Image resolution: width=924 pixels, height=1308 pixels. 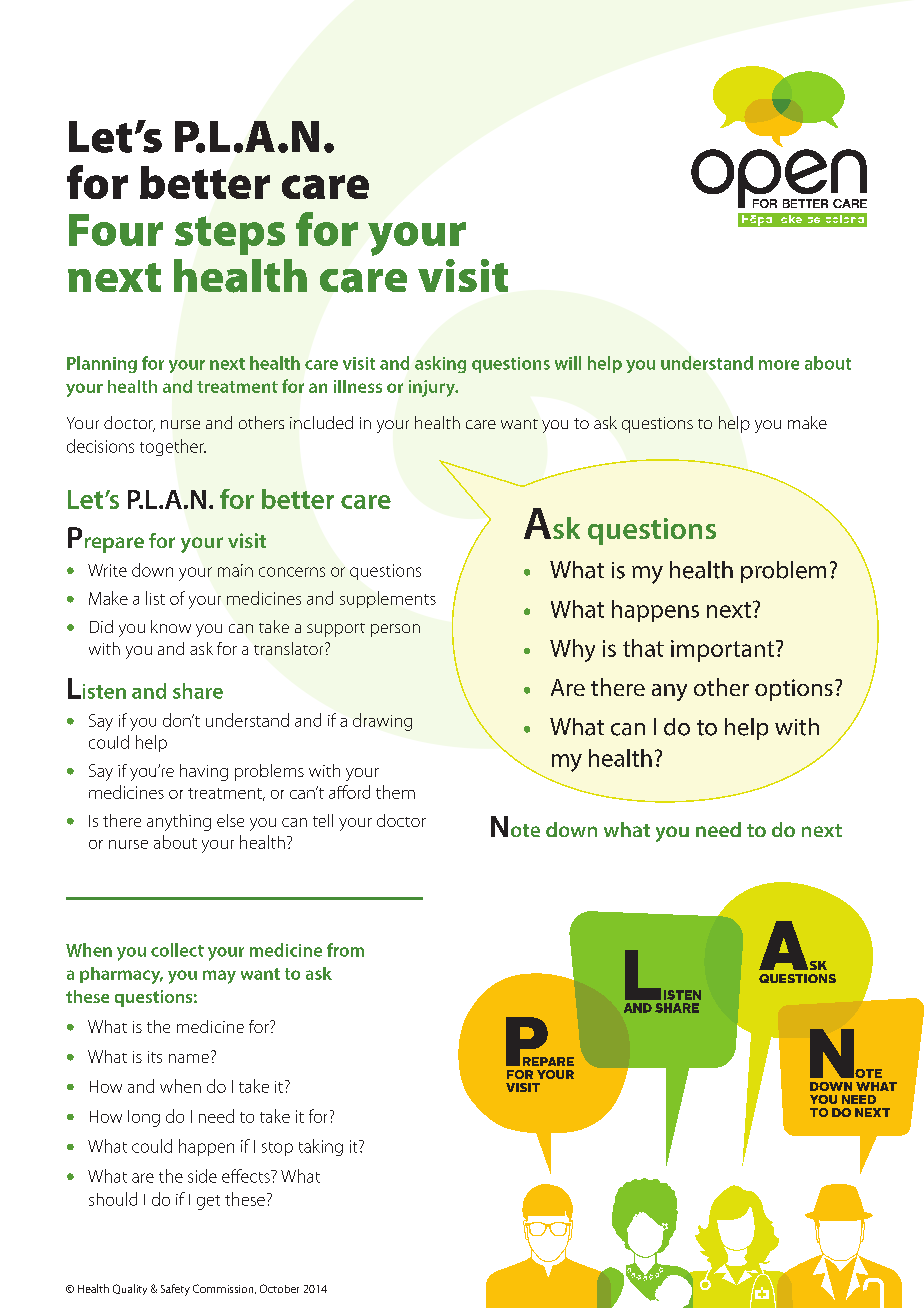 What do you see at coordinates (177, 950) in the document?
I see `collect` at bounding box center [177, 950].
